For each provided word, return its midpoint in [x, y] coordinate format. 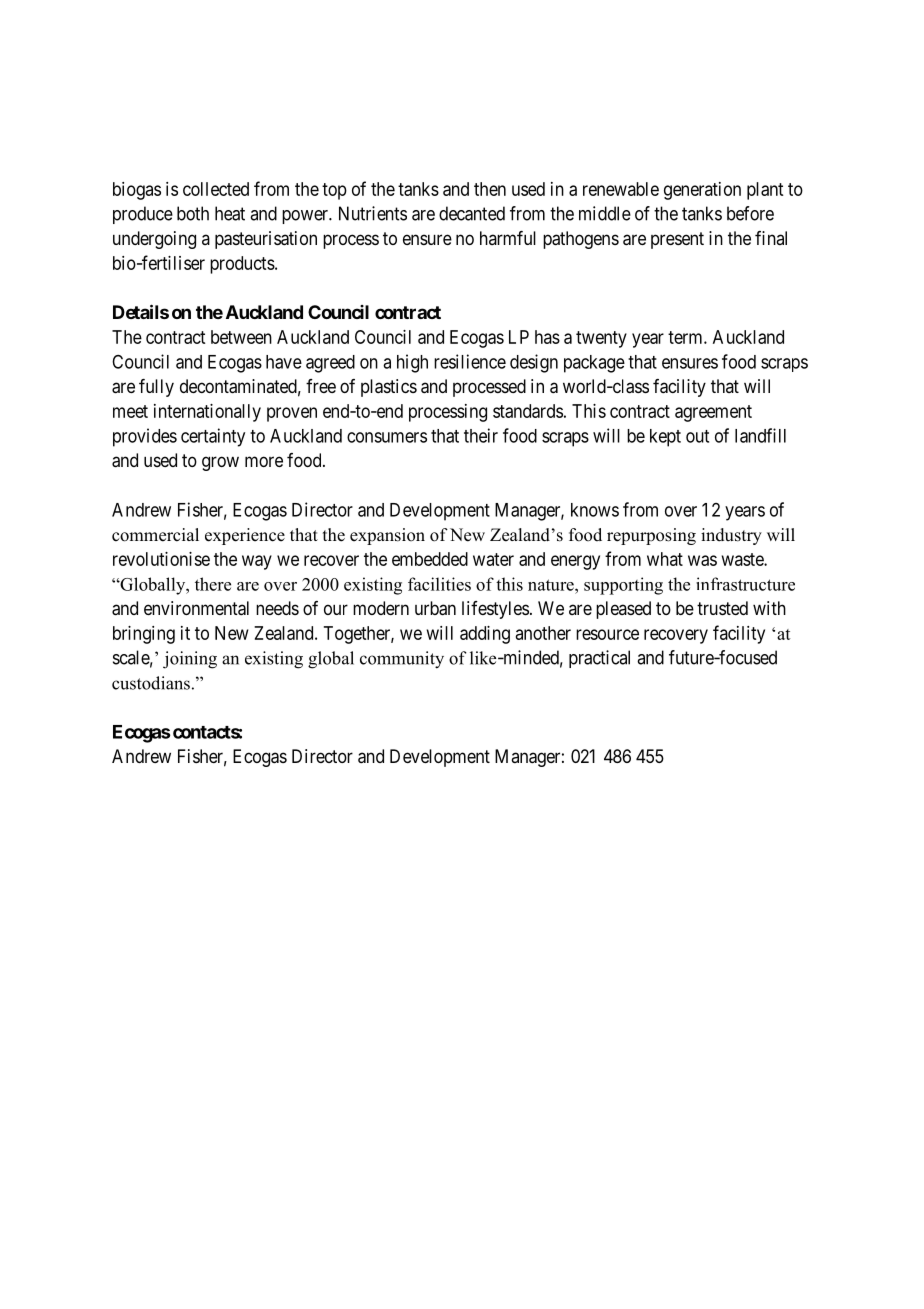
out [697, 436]
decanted [472, 213]
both [193, 213]
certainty [213, 437]
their [481, 435]
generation [702, 191]
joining [190, 660]
